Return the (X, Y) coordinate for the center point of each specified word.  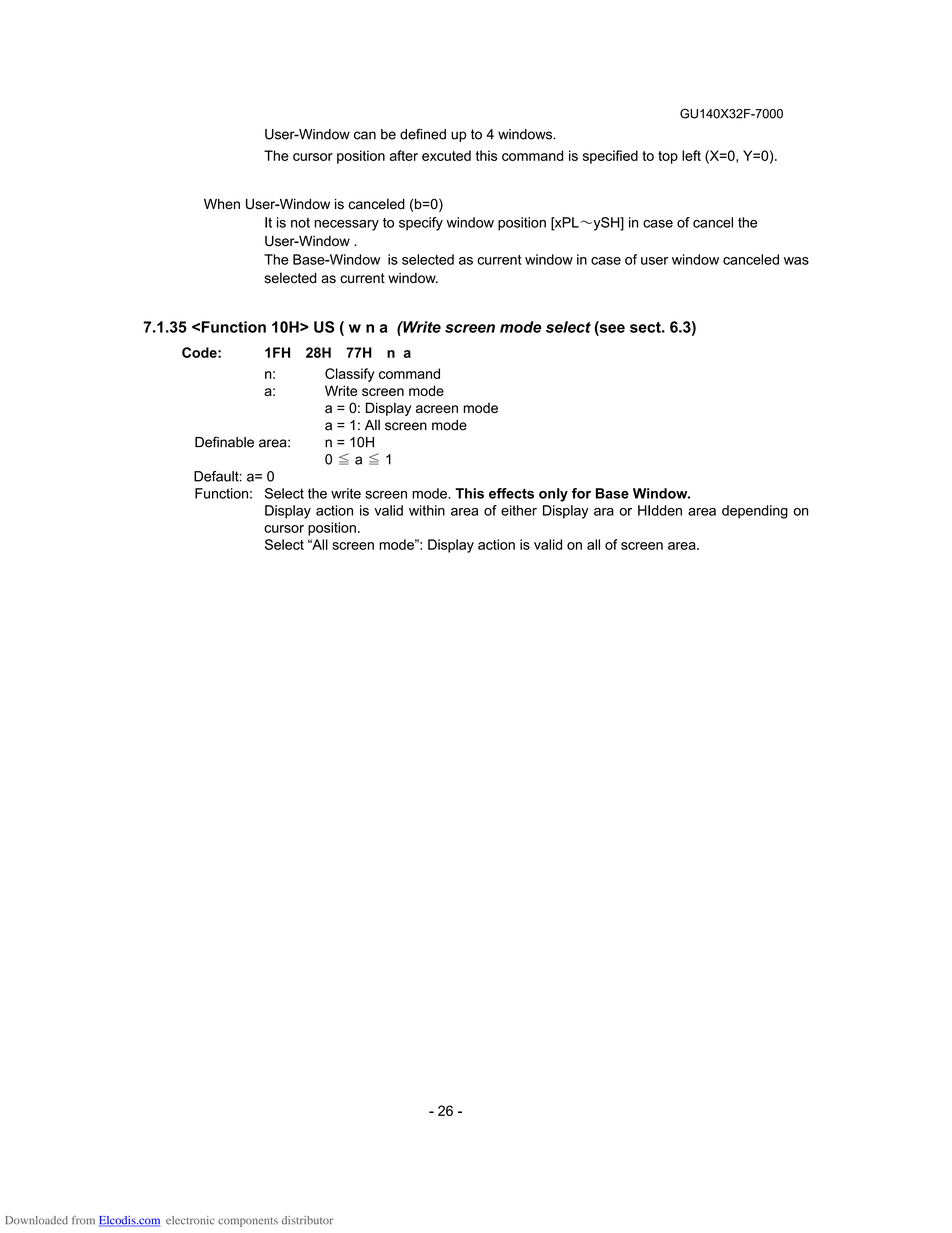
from (83, 1220)
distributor (307, 1220)
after (404, 155)
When (222, 204)
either (519, 510)
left (691, 155)
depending (755, 512)
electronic (190, 1220)
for (581, 493)
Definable (224, 442)
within (427, 510)
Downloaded (36, 1220)
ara (604, 512)
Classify (350, 375)
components (248, 1222)
